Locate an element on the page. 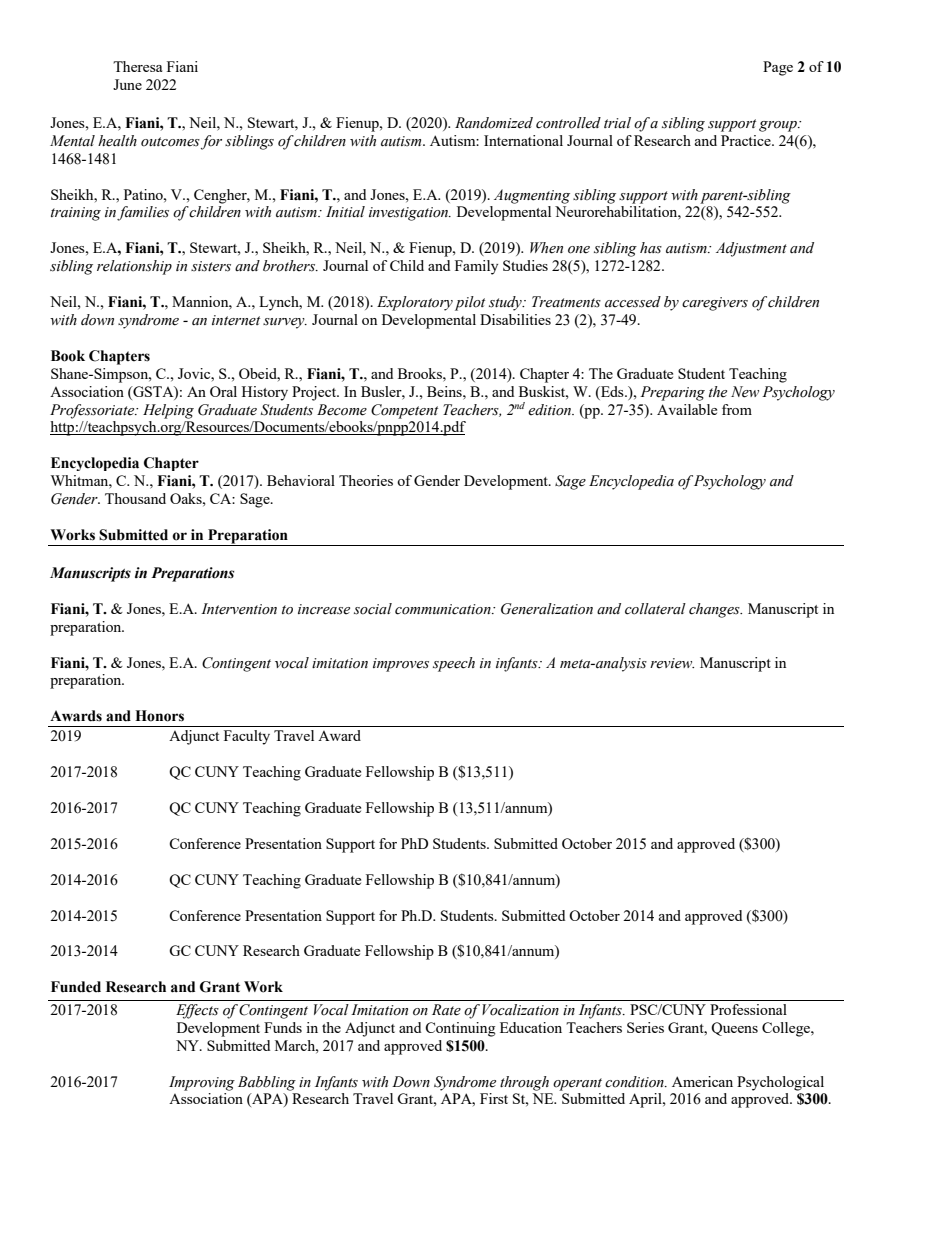  changes is located at coordinates (715, 610).
